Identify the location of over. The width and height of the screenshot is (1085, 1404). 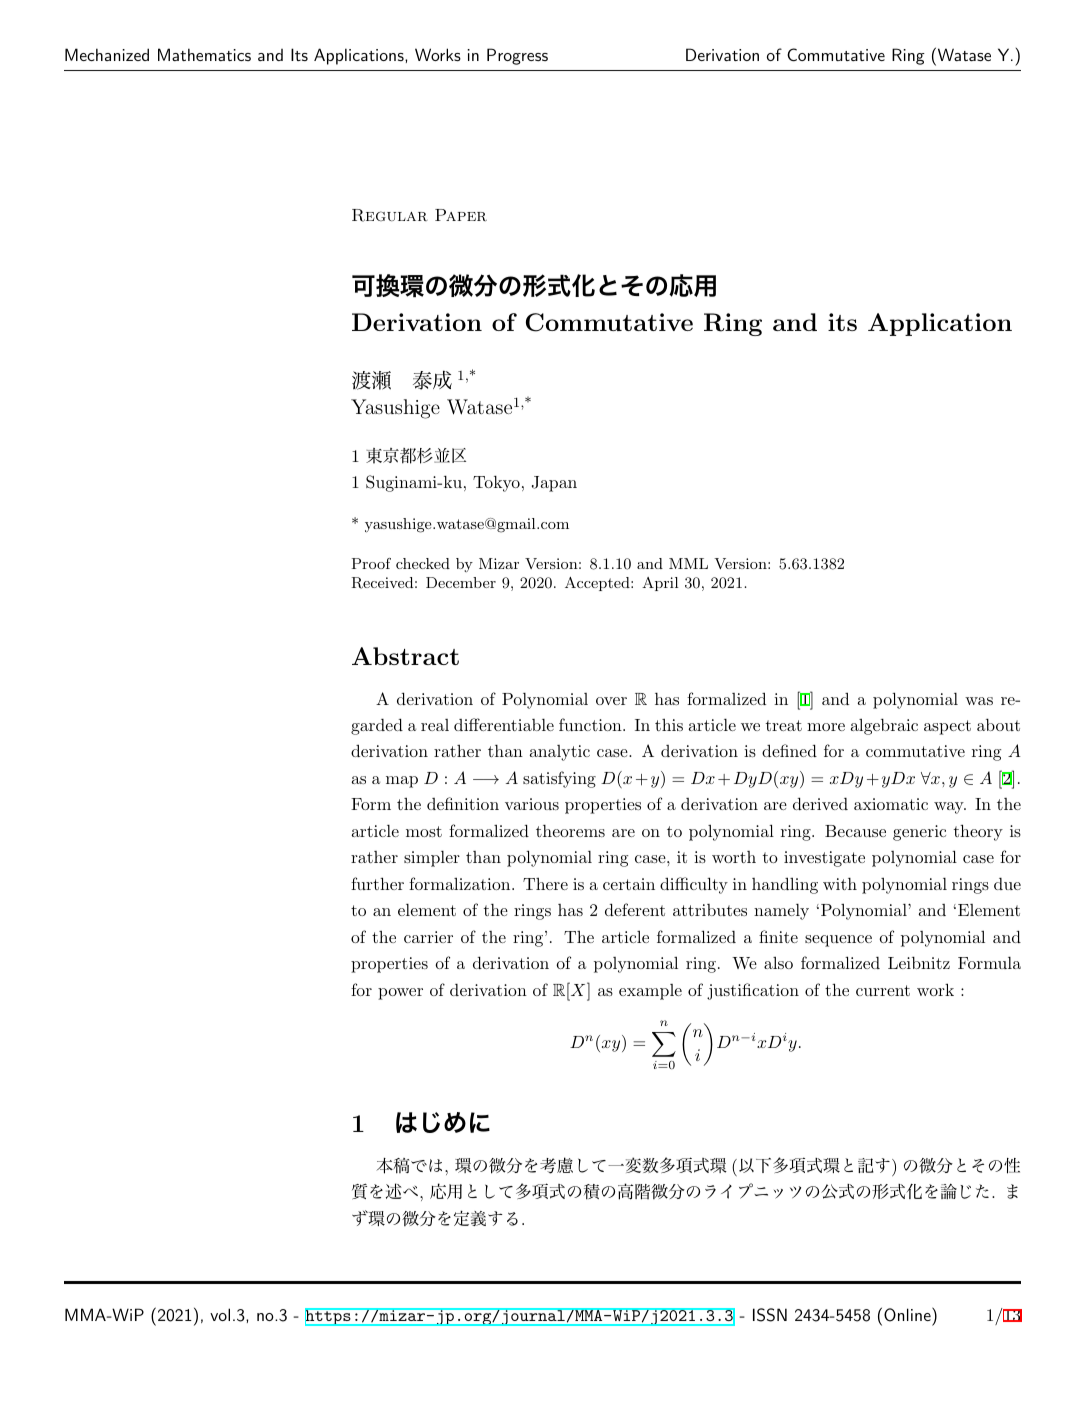
(611, 701).
